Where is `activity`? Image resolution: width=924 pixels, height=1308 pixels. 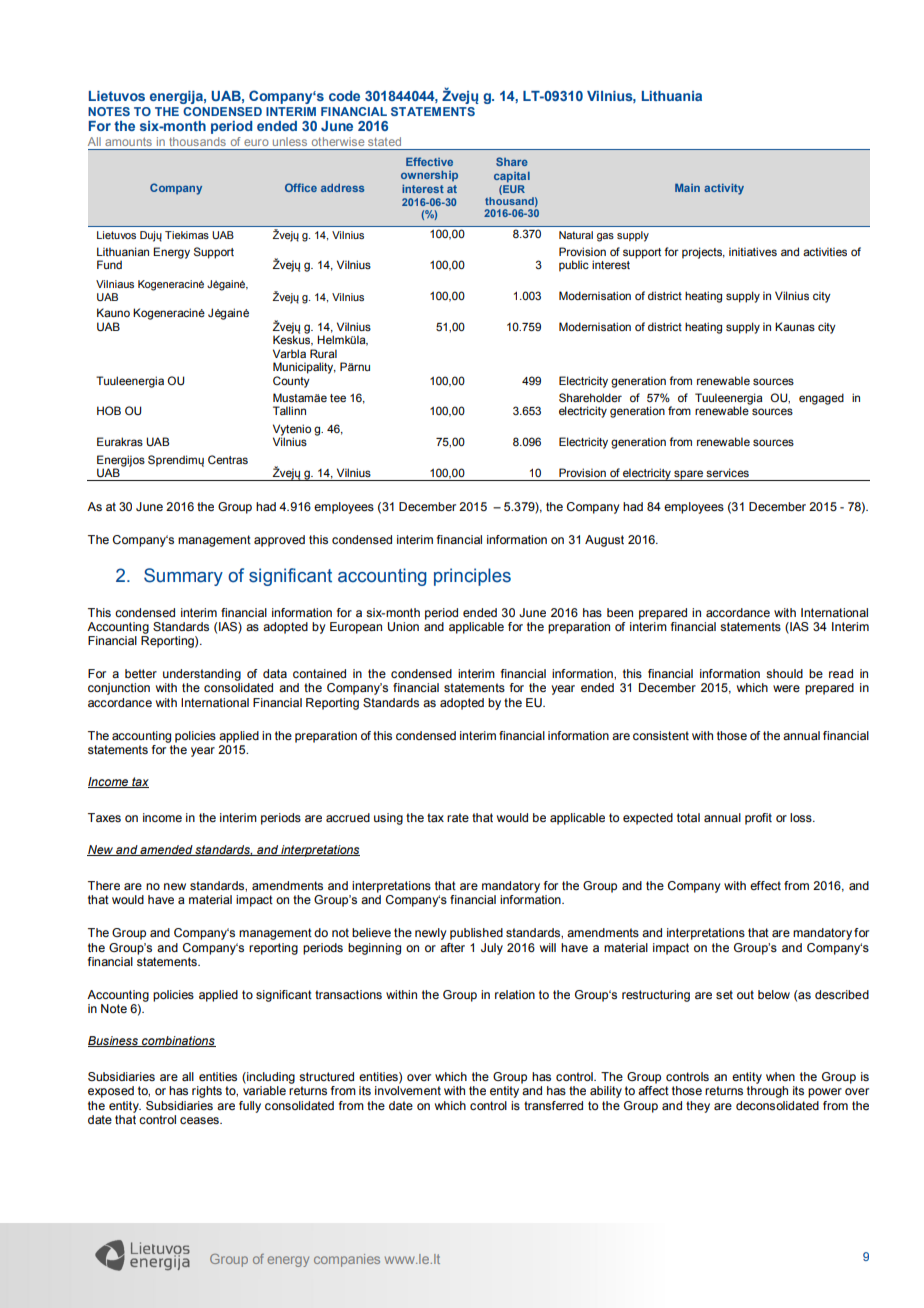
activity is located at coordinates (724, 189).
